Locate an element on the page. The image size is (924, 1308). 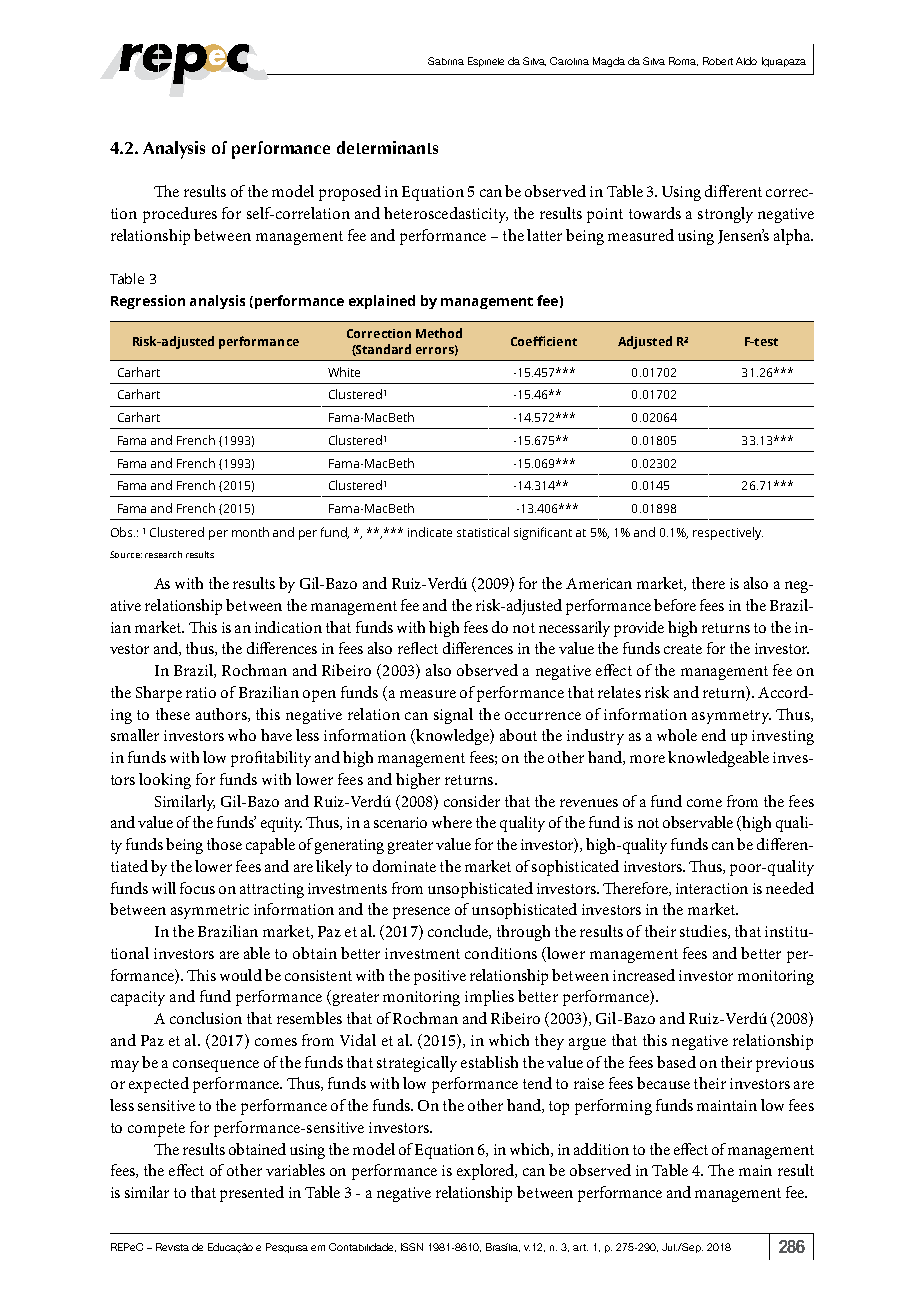
explored is located at coordinates (487, 1172).
